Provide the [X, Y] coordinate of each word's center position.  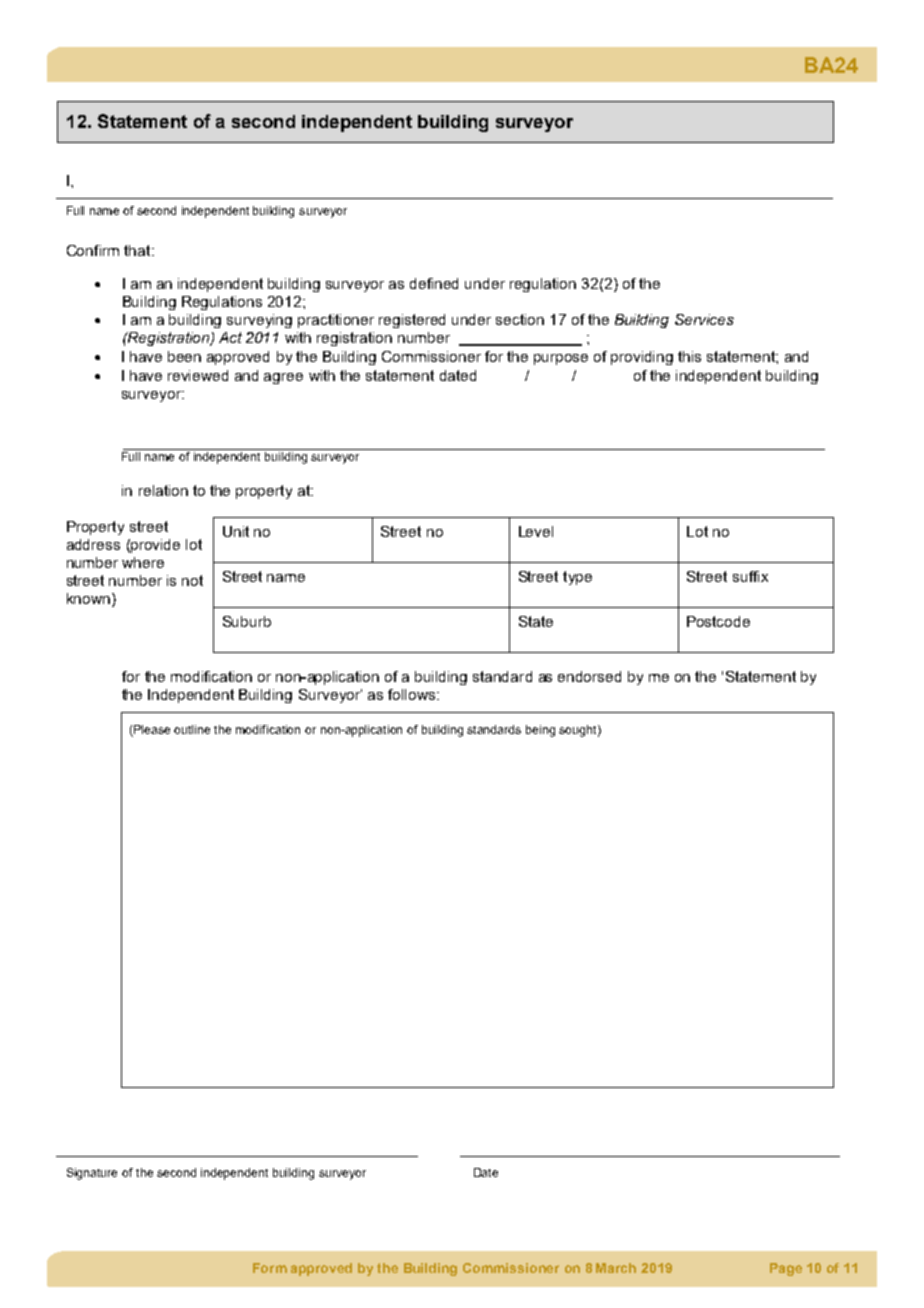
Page [786, 1269]
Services [704, 319]
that [138, 250]
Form [270, 1268]
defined [434, 283]
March [616, 1268]
